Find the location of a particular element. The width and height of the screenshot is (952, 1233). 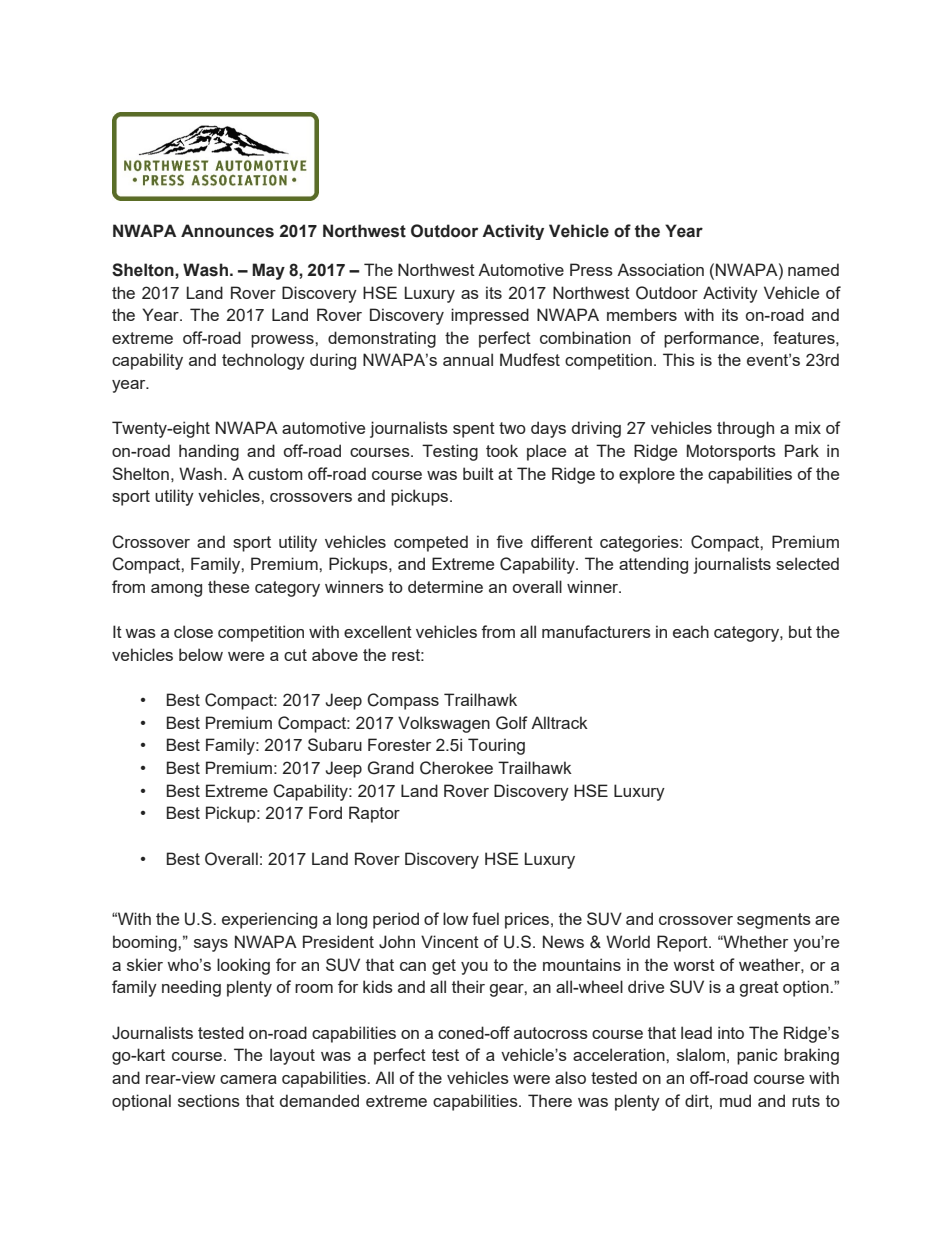

Announces is located at coordinates (227, 231).
